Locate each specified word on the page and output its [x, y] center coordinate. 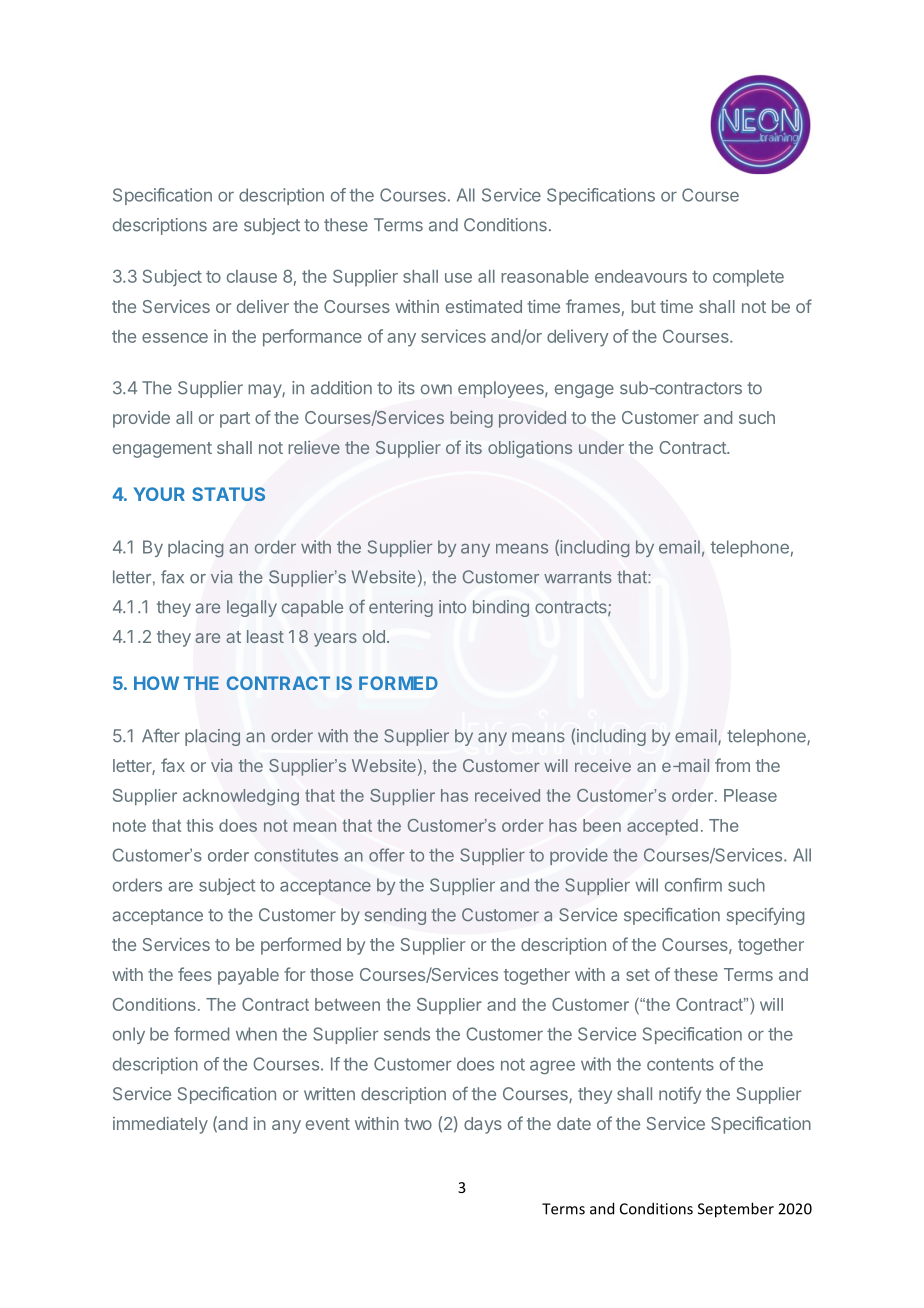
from [732, 765]
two [418, 1124]
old [374, 636]
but [643, 306]
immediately [160, 1125]
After [161, 736]
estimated [484, 306]
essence [175, 338]
